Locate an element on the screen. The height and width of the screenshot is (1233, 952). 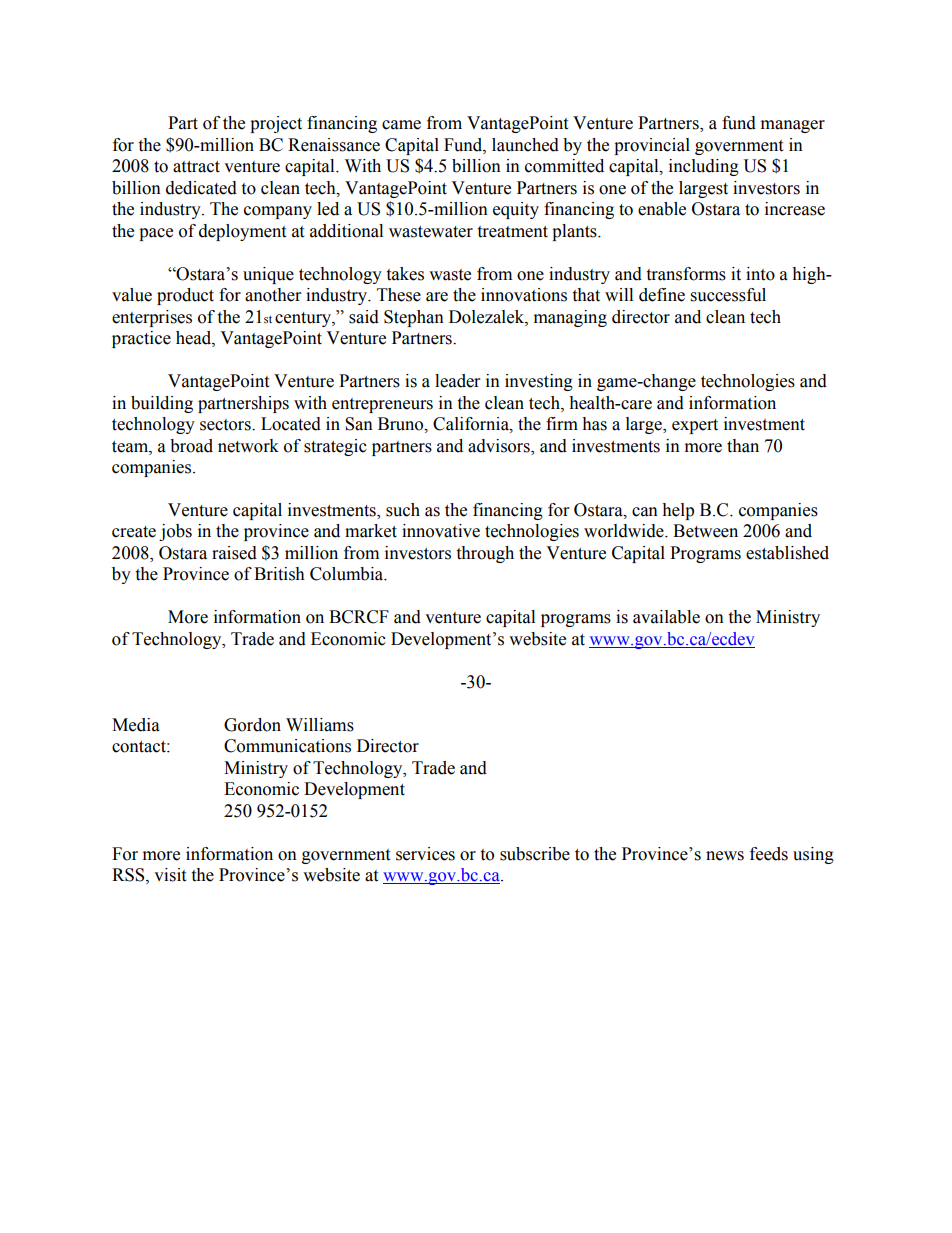
services is located at coordinates (425, 854).
